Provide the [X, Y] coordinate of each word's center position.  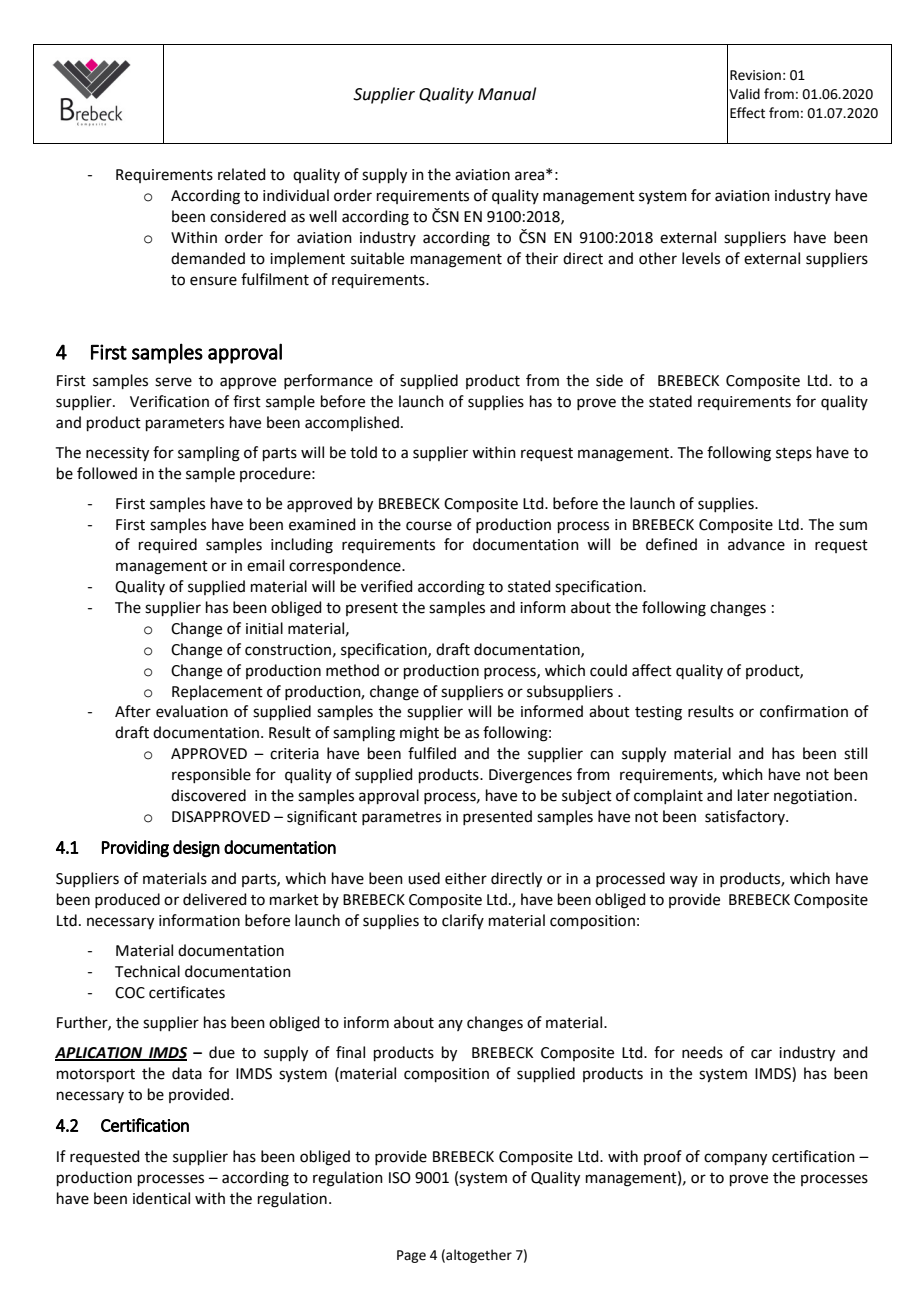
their [541, 258]
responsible [211, 775]
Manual [507, 94]
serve [173, 382]
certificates [187, 992]
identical [161, 1198]
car [761, 1054]
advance [756, 544]
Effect [747, 113]
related [242, 174]
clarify [463, 921]
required [168, 545]
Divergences [530, 776]
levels [701, 258]
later [753, 795]
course [429, 526]
